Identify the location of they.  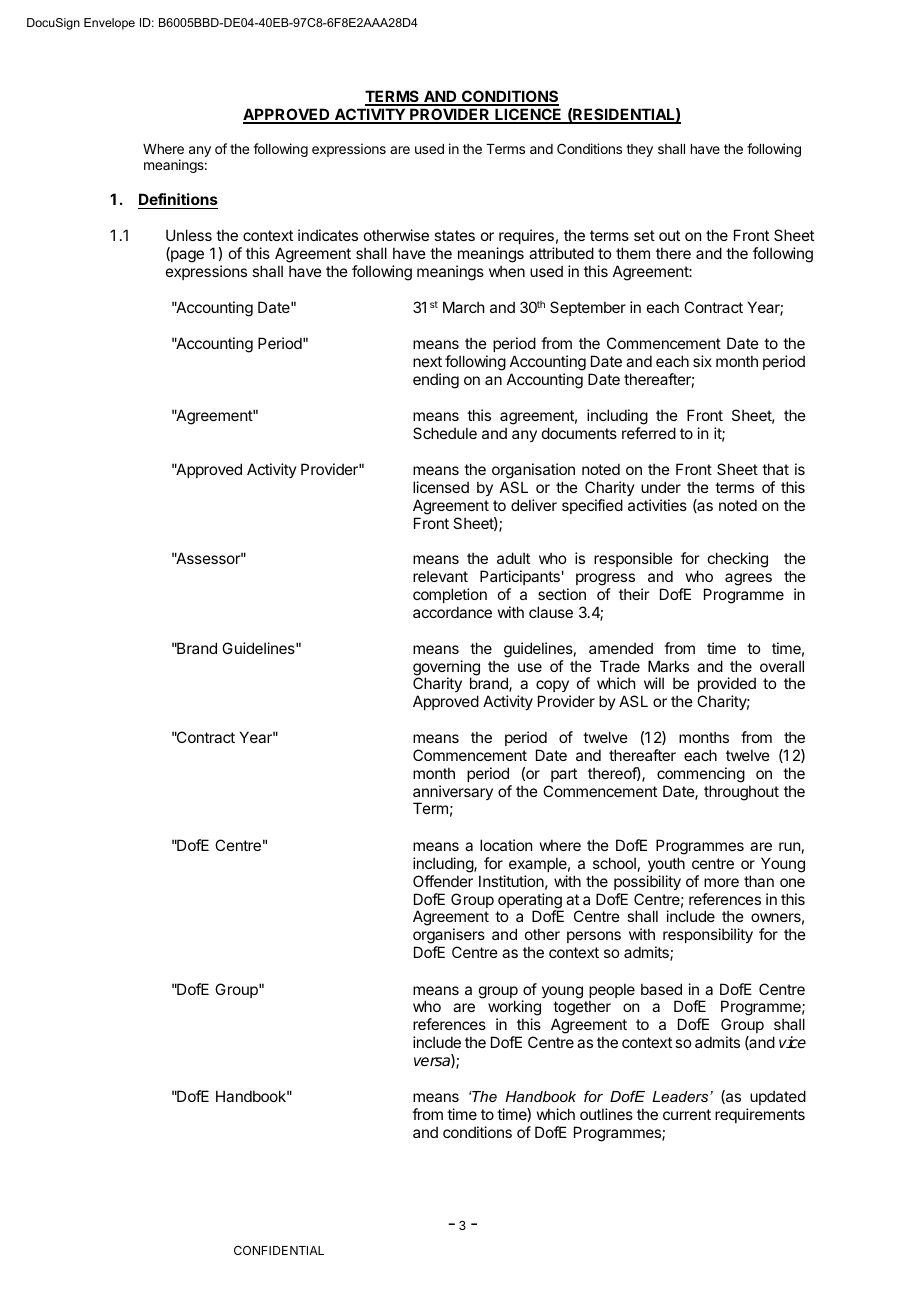
(639, 150).
